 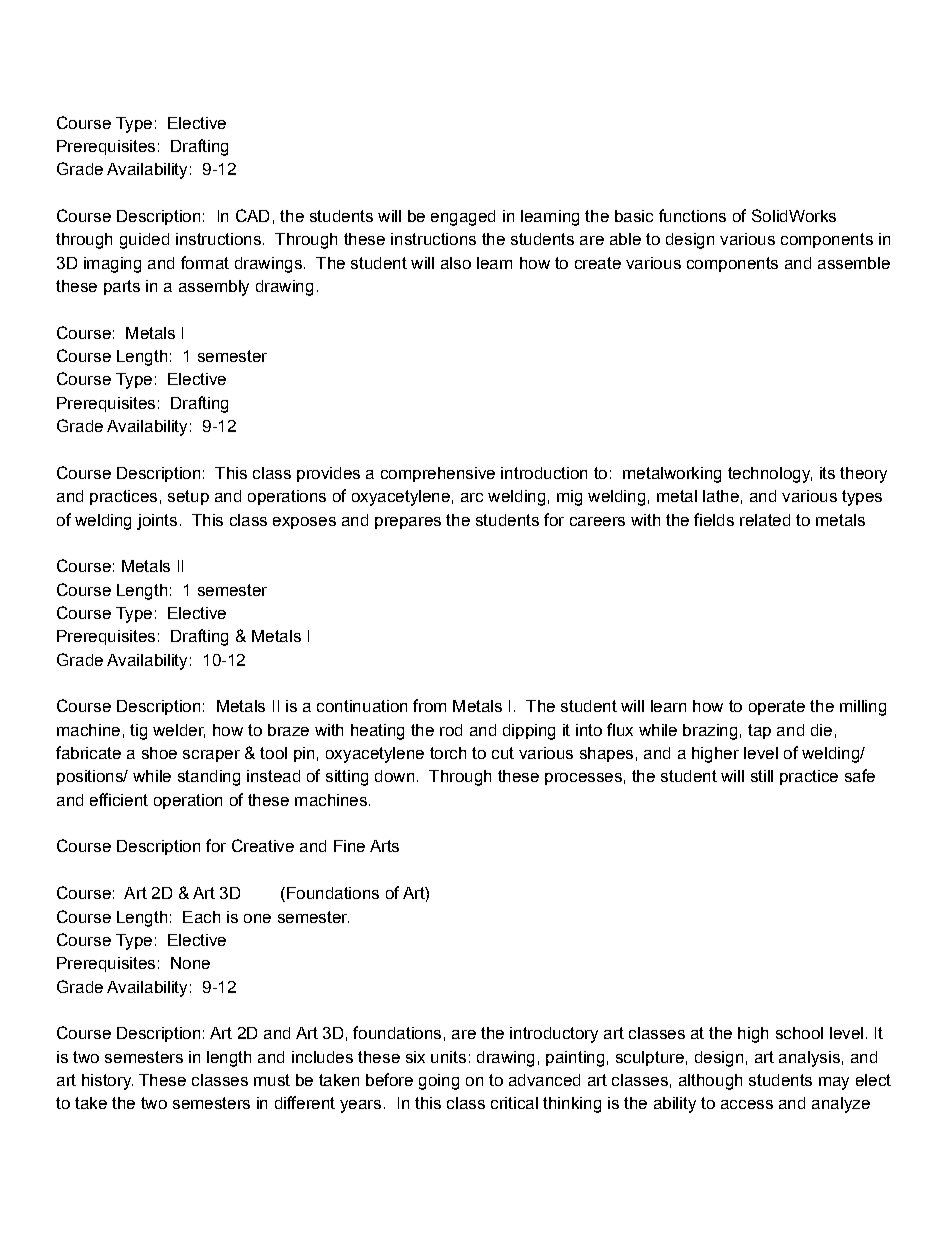 What do you see at coordinates (692, 215) in the image?
I see `functions` at bounding box center [692, 215].
